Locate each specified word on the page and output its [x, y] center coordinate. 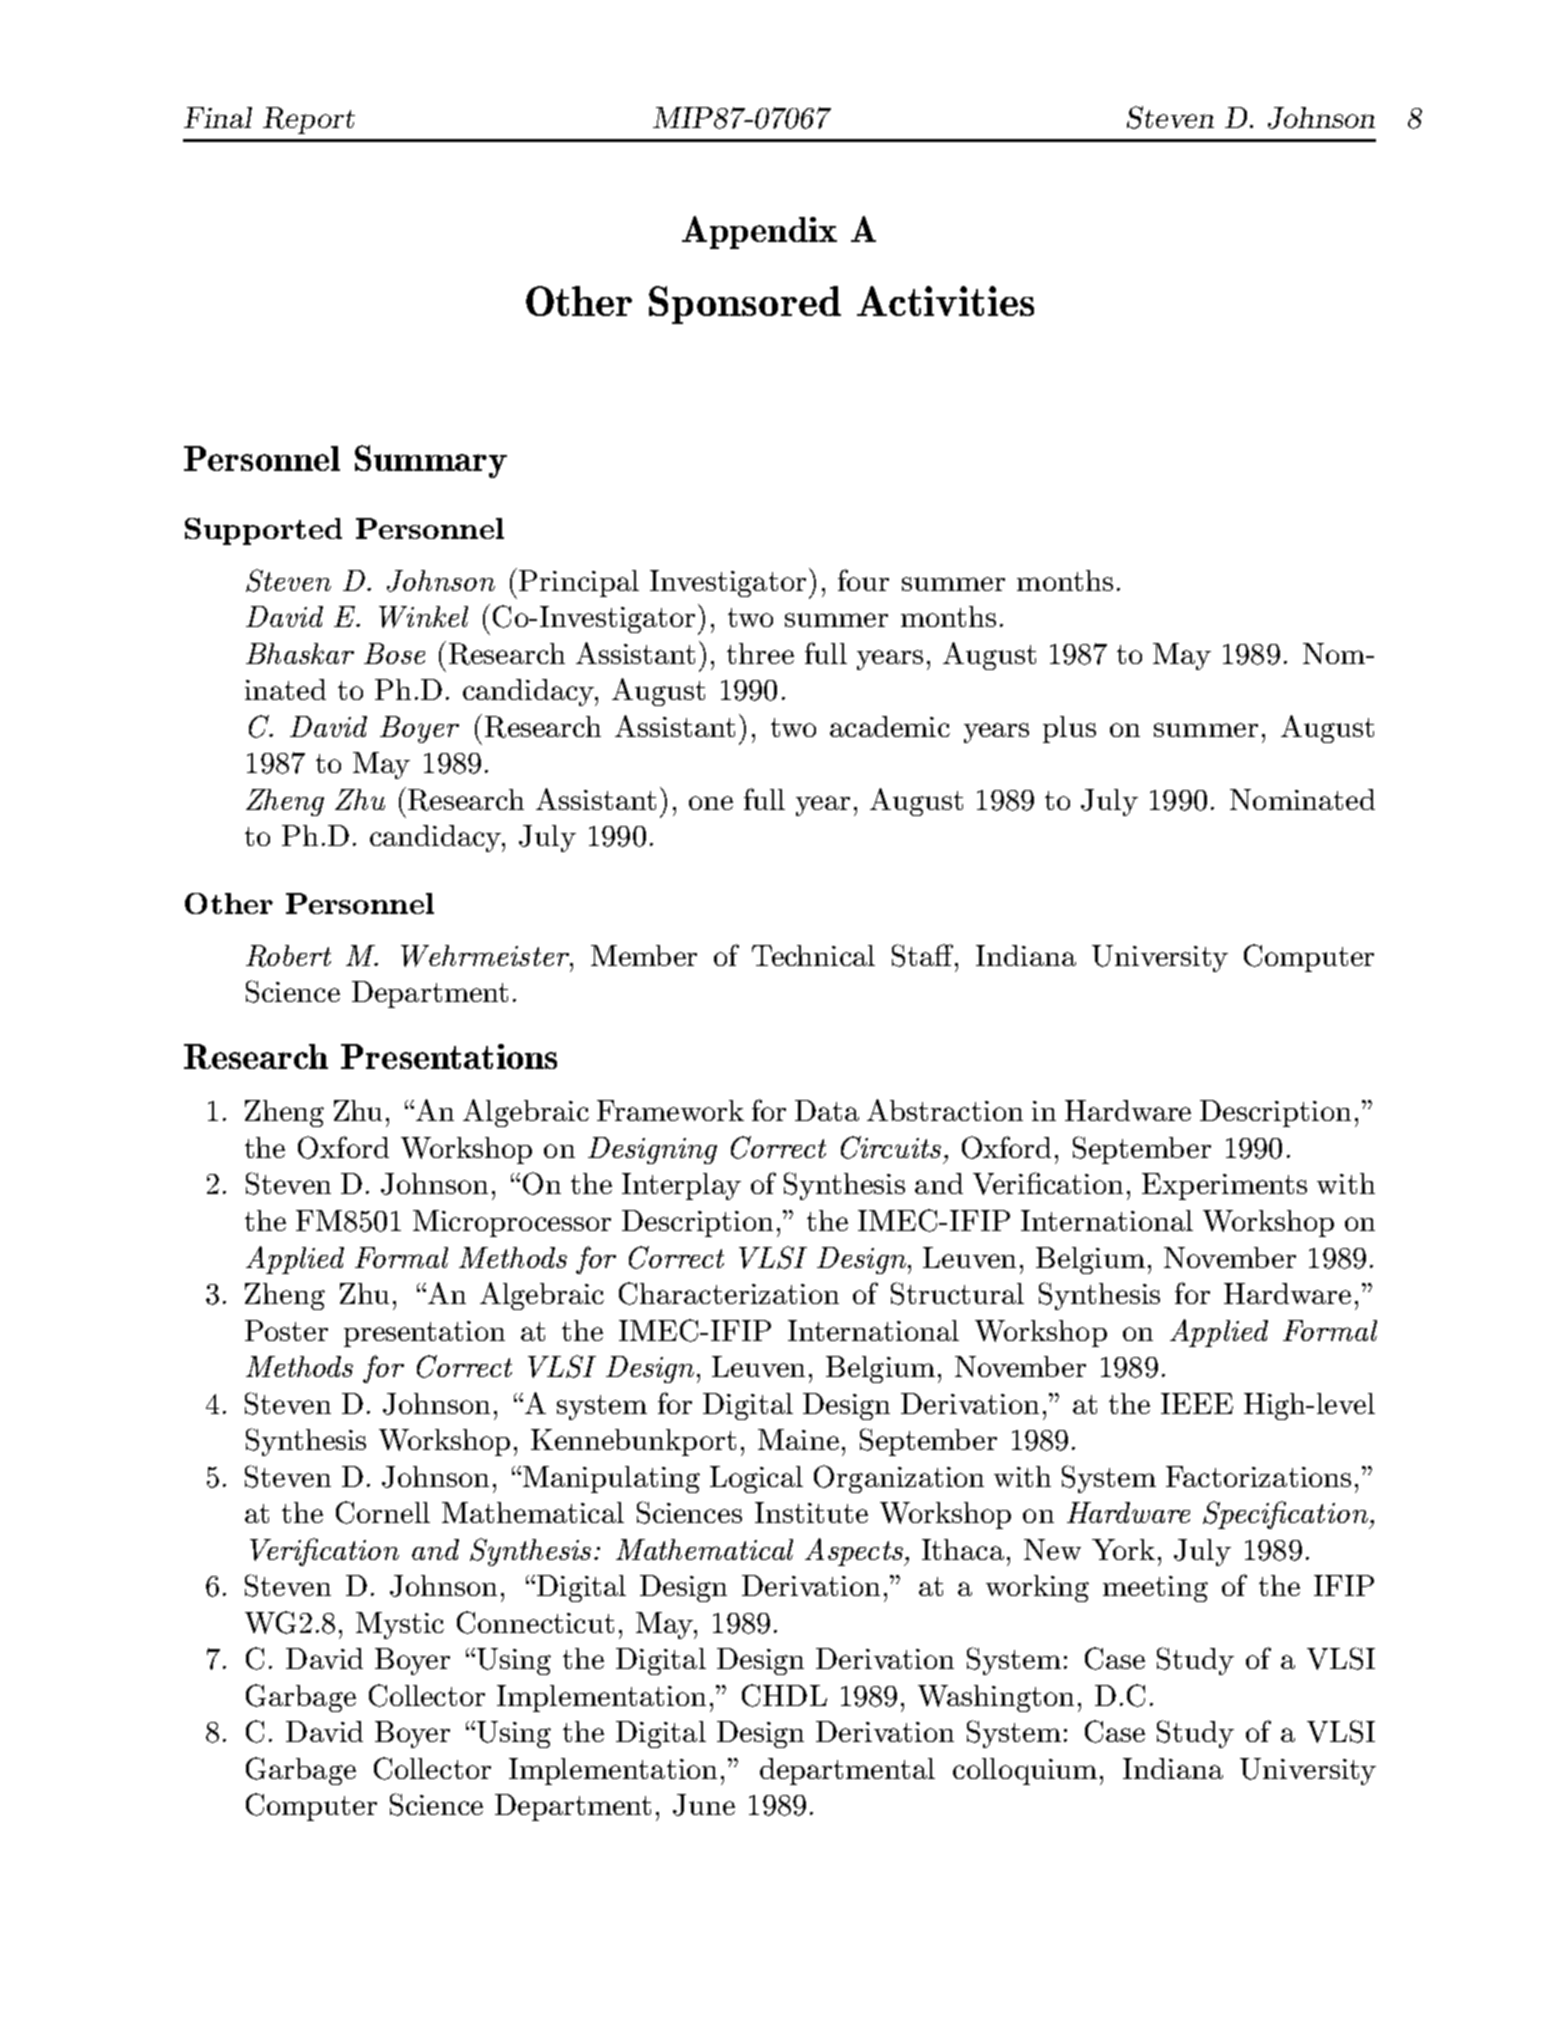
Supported [263, 531]
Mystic [400, 1625]
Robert [288, 956]
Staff [924, 955]
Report [309, 120]
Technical [813, 955]
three [760, 653]
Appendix [759, 232]
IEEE [1197, 1403]
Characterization [729, 1293]
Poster [286, 1330]
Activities [945, 301]
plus [1069, 729]
